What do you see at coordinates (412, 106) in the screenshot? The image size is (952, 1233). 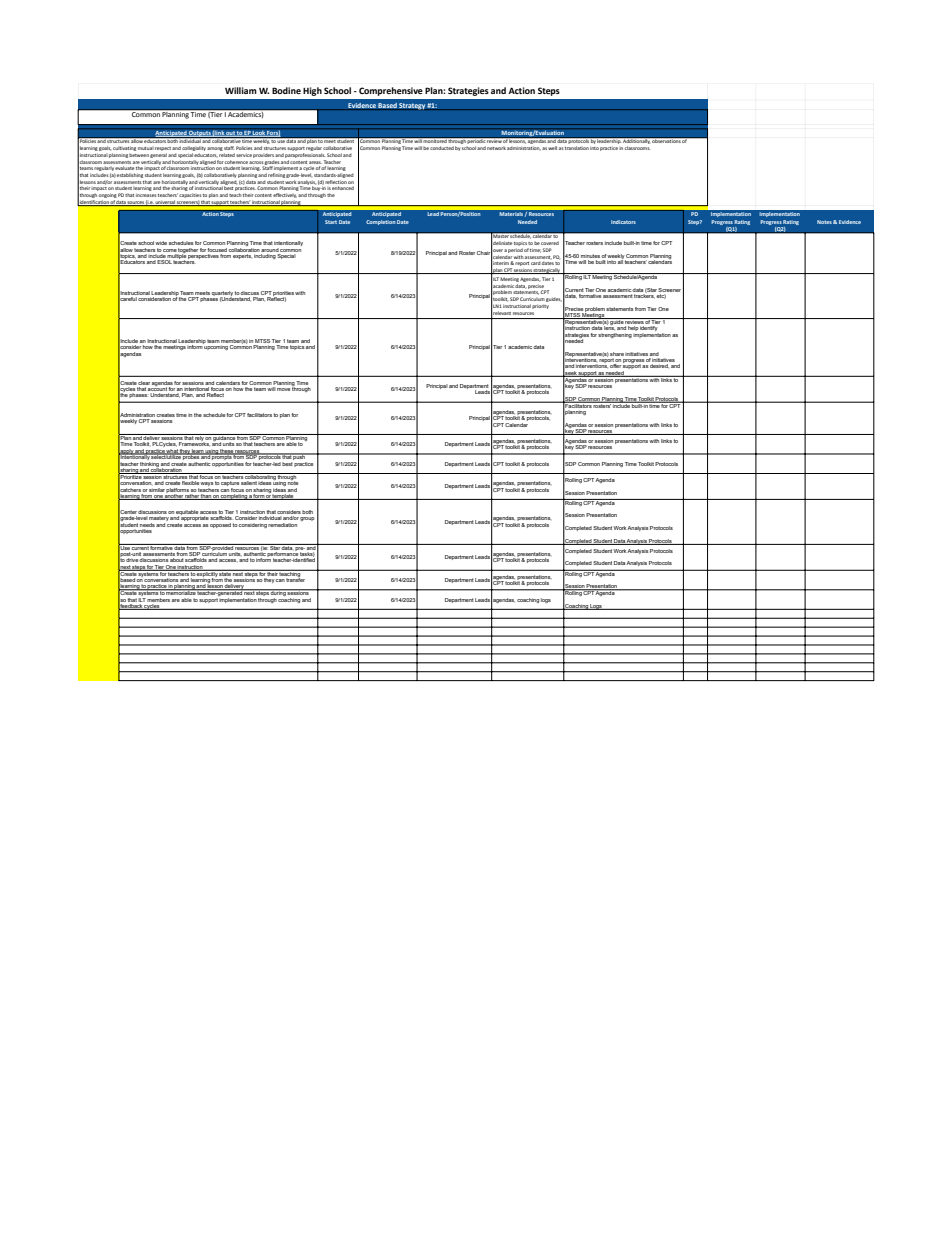 I see `Strategy` at bounding box center [412, 106].
